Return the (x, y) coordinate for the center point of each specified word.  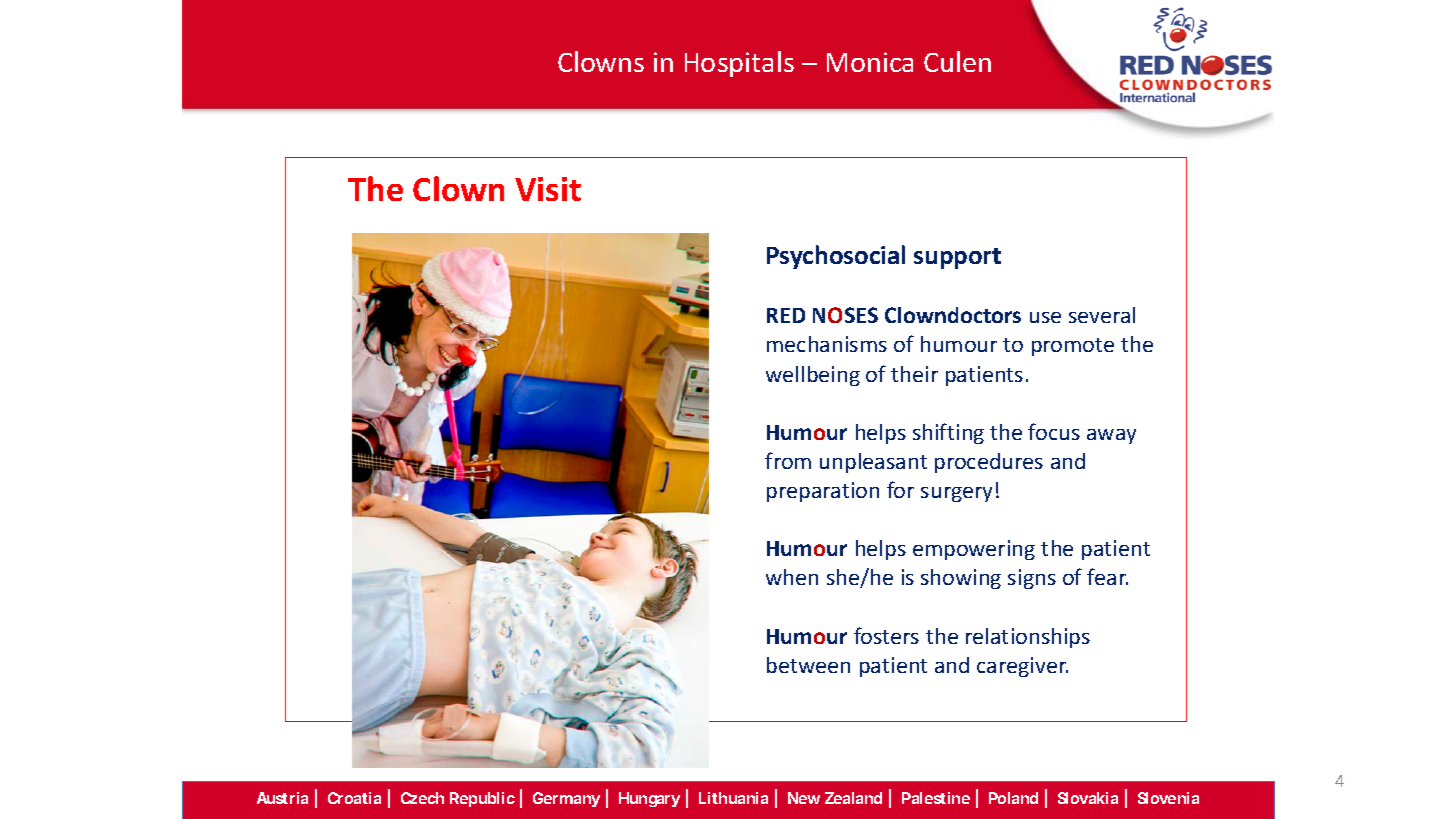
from (788, 460)
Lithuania (733, 798)
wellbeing (813, 376)
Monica (870, 62)
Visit (548, 189)
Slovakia (1088, 798)
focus (1054, 431)
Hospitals (739, 64)
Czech (422, 798)
